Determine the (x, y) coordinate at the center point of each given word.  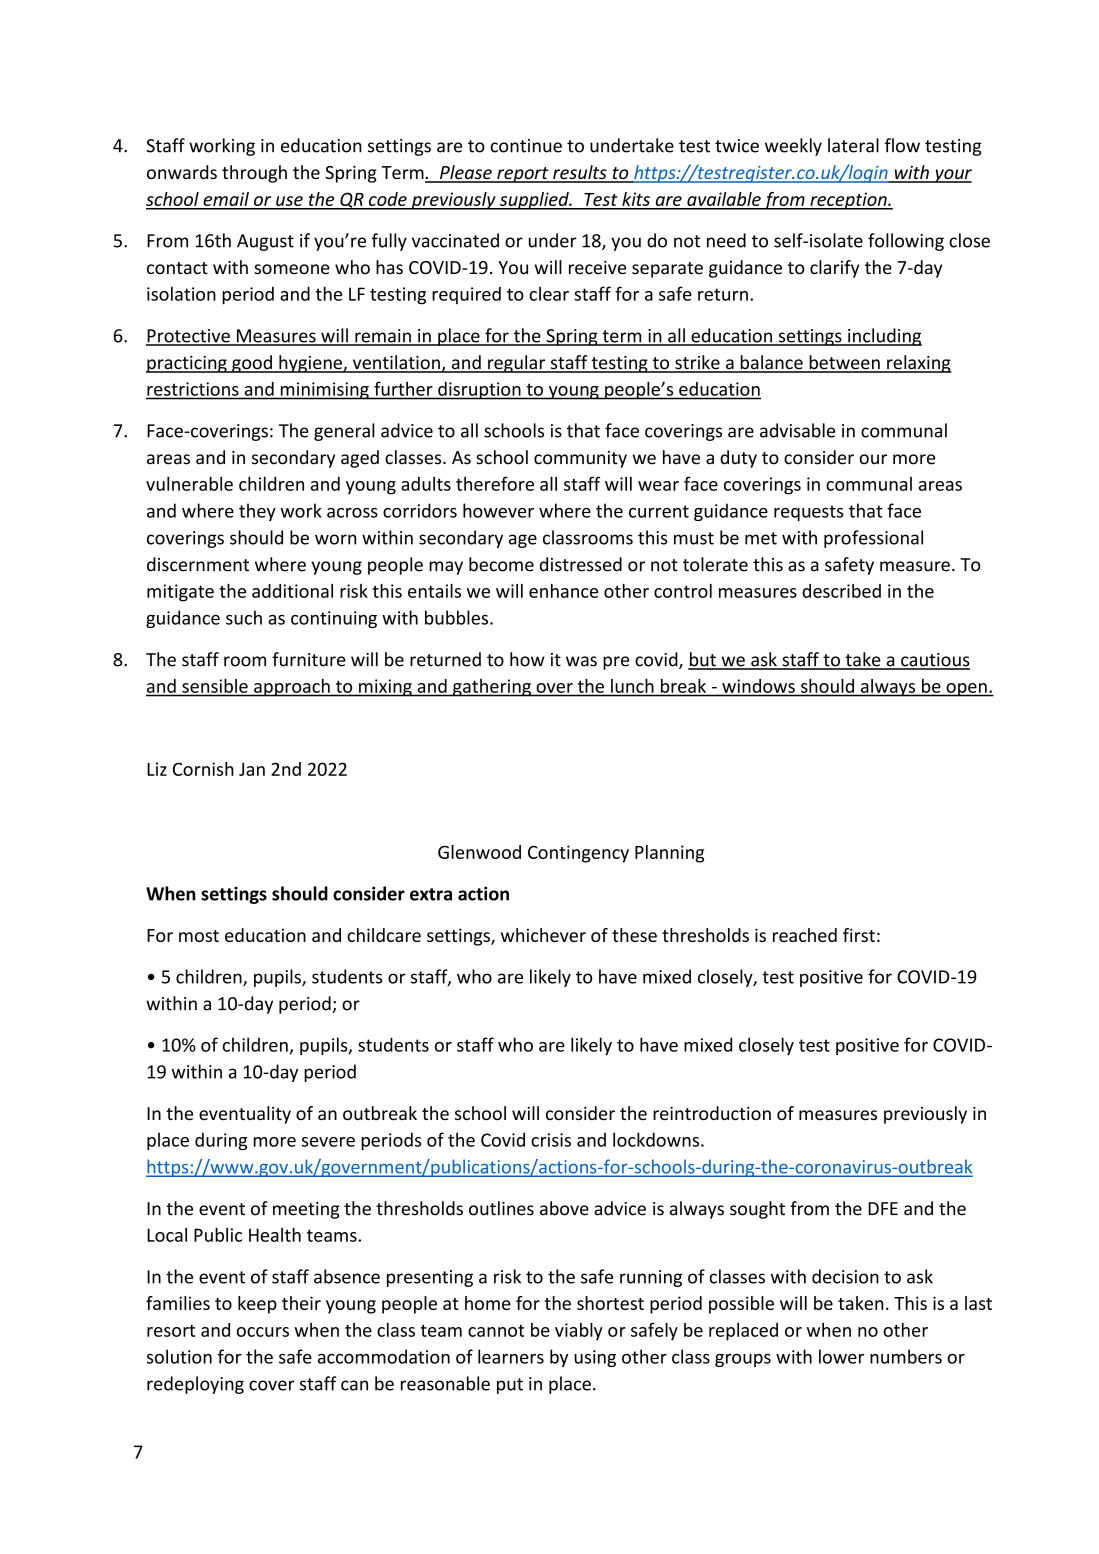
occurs (263, 1332)
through (254, 174)
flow (902, 145)
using (595, 1358)
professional (873, 539)
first (859, 935)
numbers (906, 1356)
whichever (543, 935)
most (199, 936)
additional (292, 591)
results (580, 173)
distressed (581, 564)
